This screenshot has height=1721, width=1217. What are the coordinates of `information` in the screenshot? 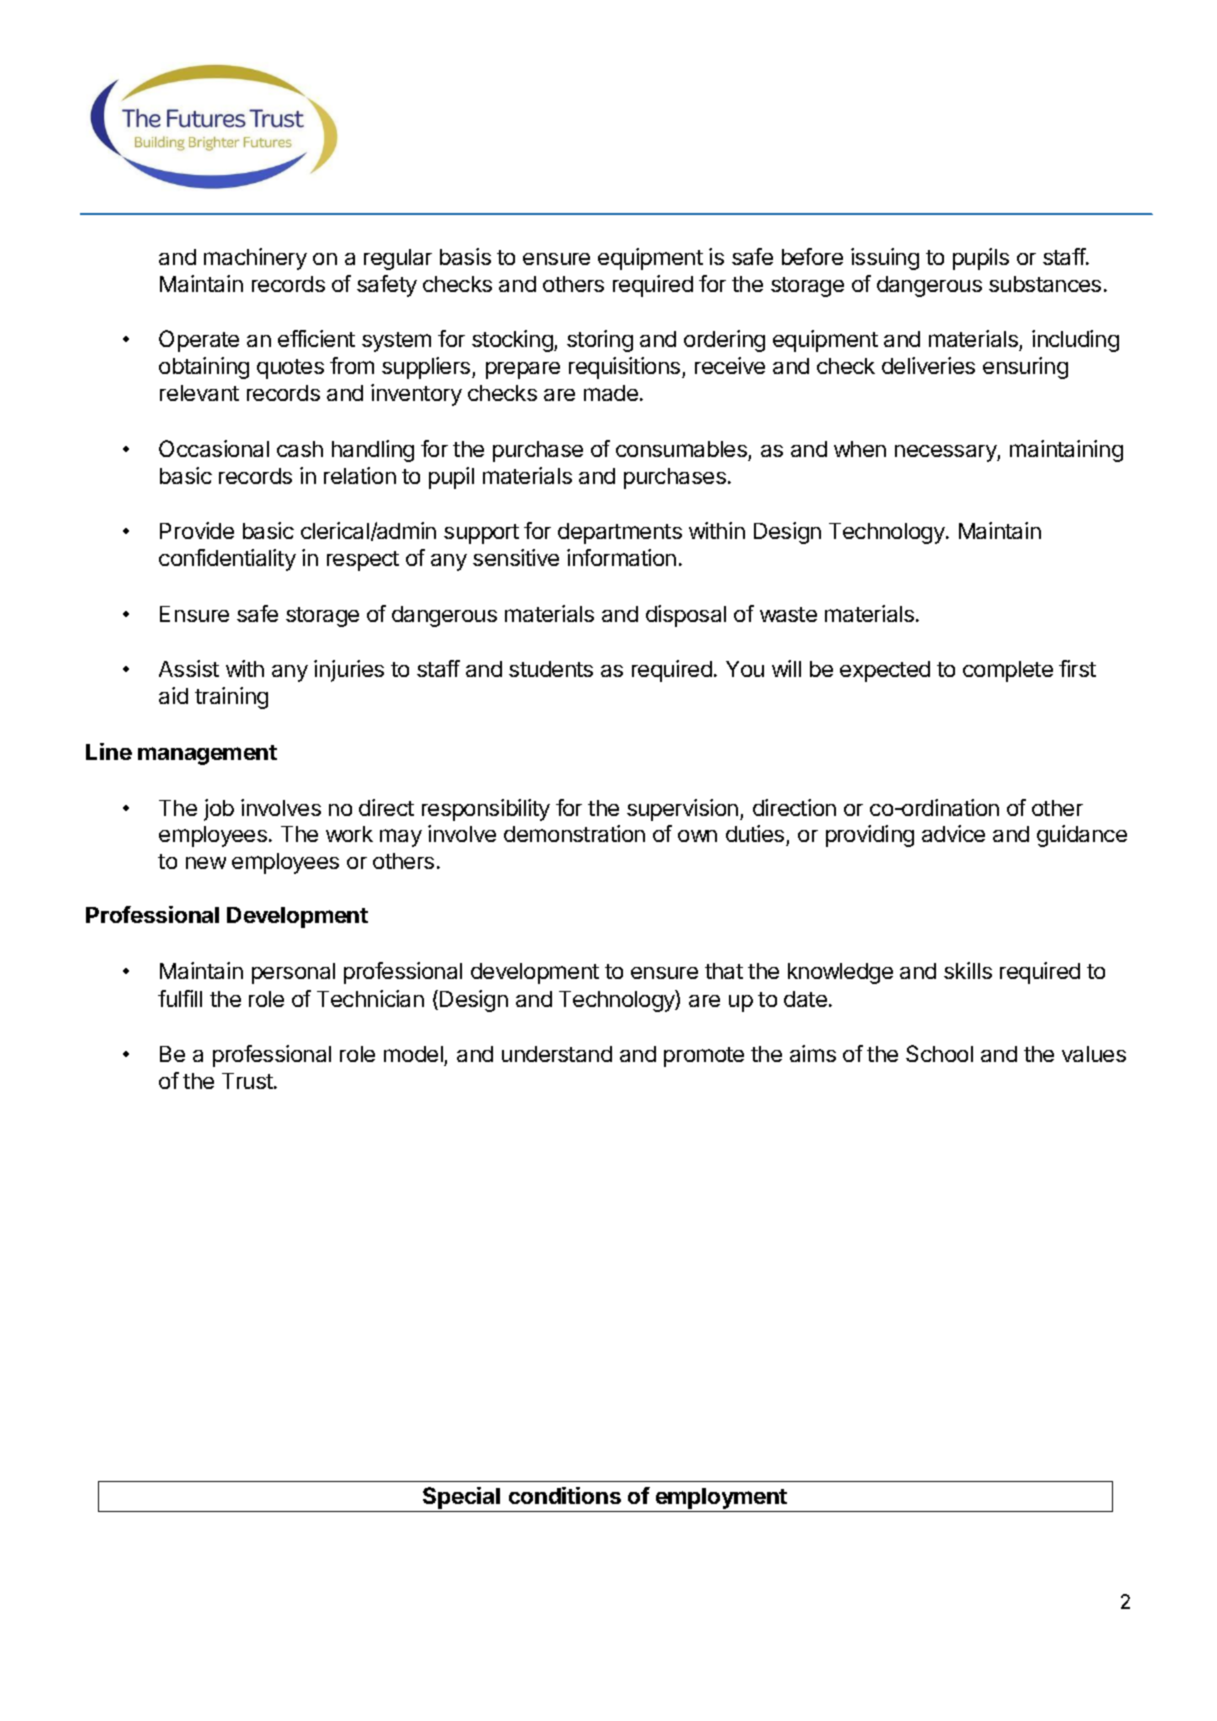 It's located at (621, 557).
